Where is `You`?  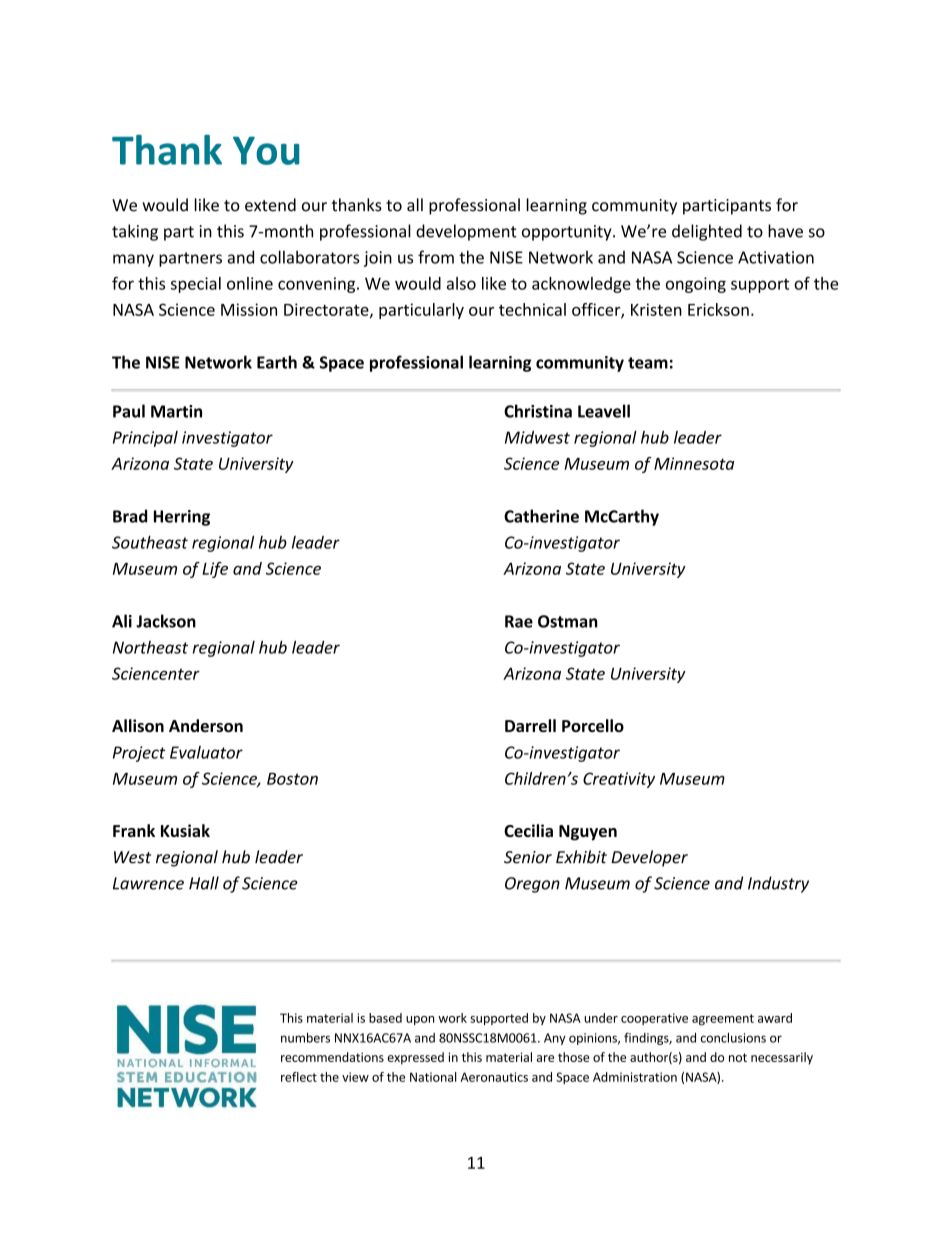
You is located at coordinates (266, 150).
